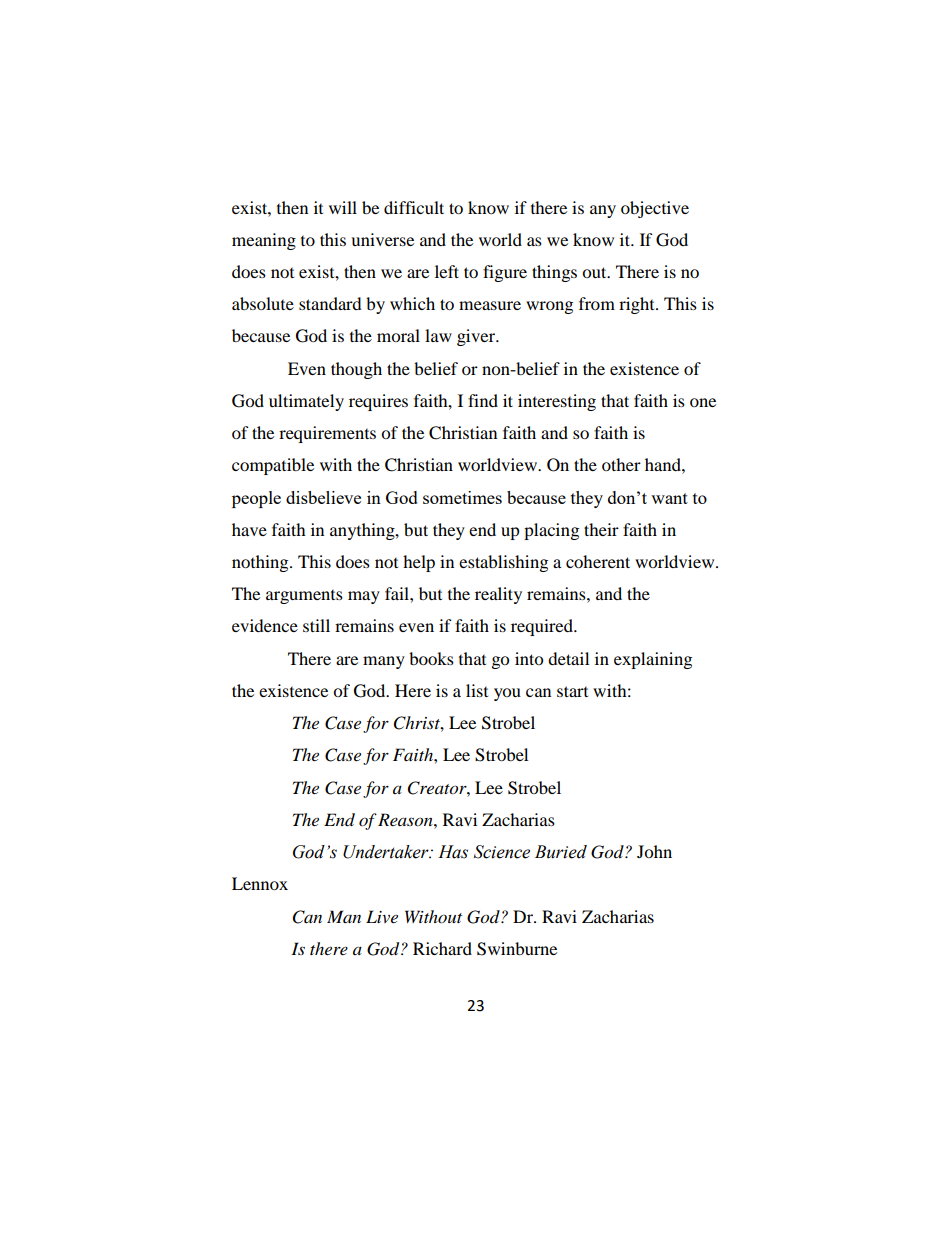 The image size is (952, 1233). I want to click on their, so click(601, 529).
